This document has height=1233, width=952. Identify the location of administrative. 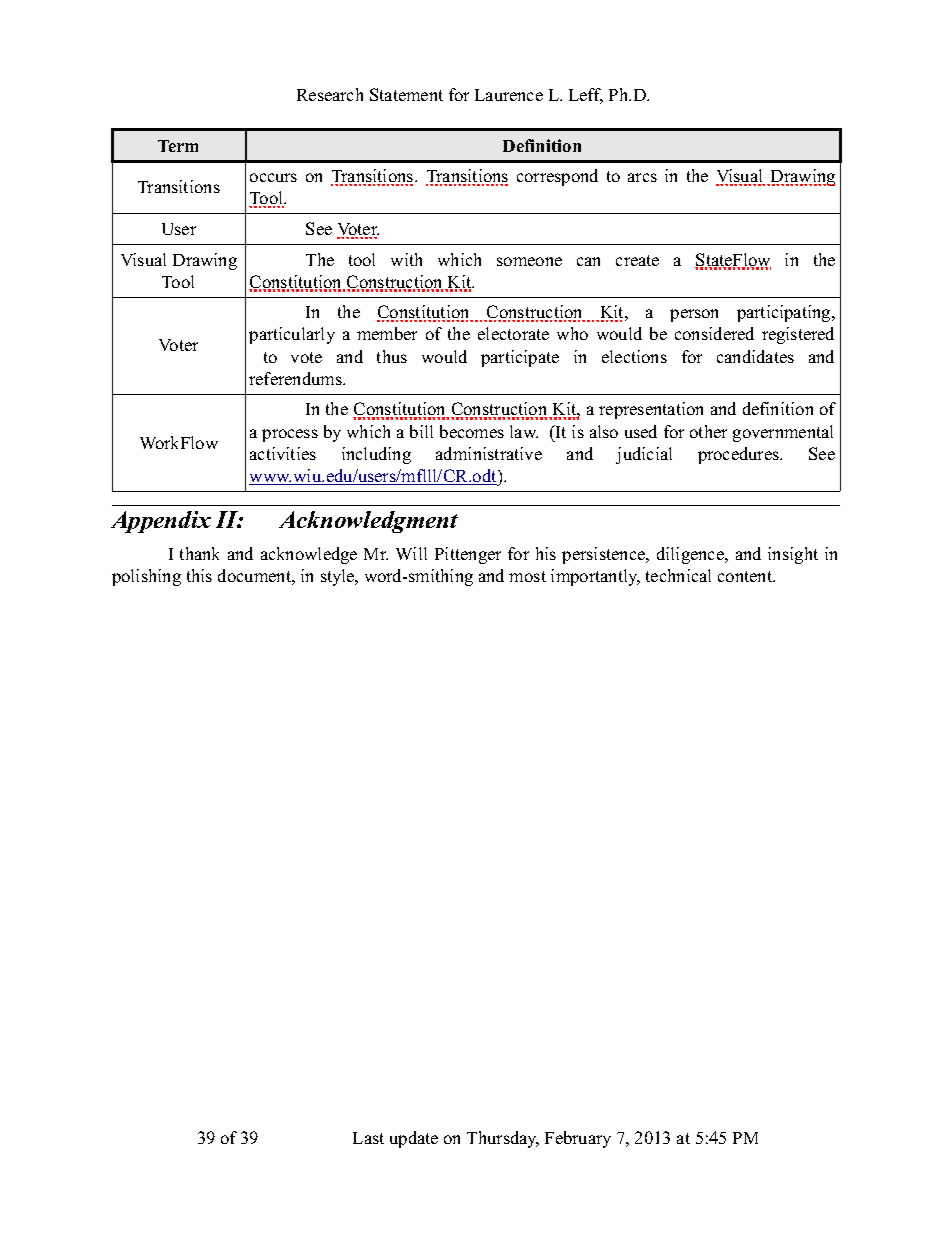
(489, 453).
